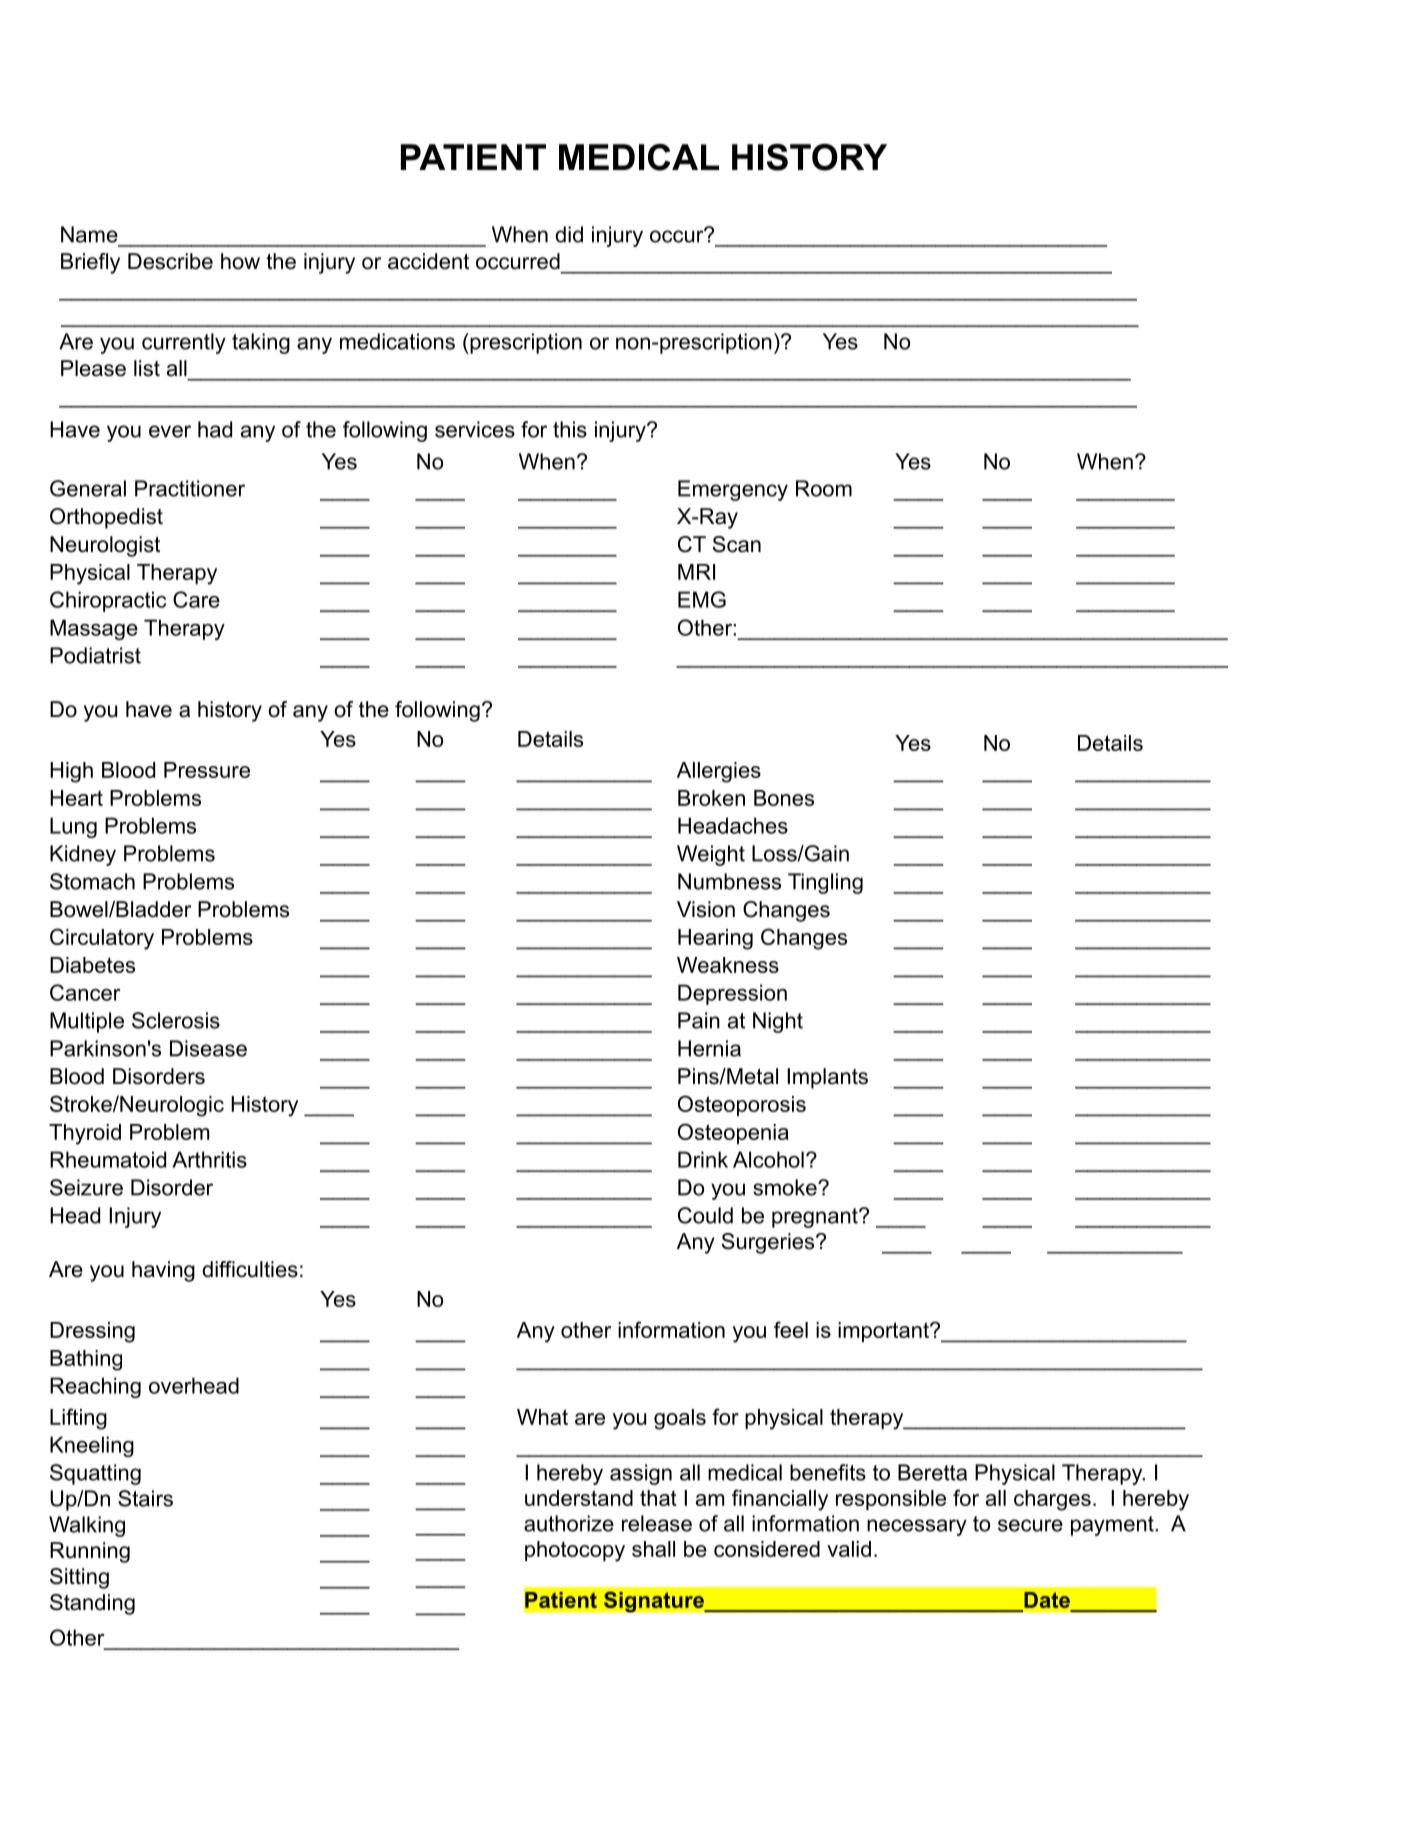 The width and height of the screenshot is (1419, 1837). Describe the element at coordinates (702, 599) in the screenshot. I see `EMG` at that location.
